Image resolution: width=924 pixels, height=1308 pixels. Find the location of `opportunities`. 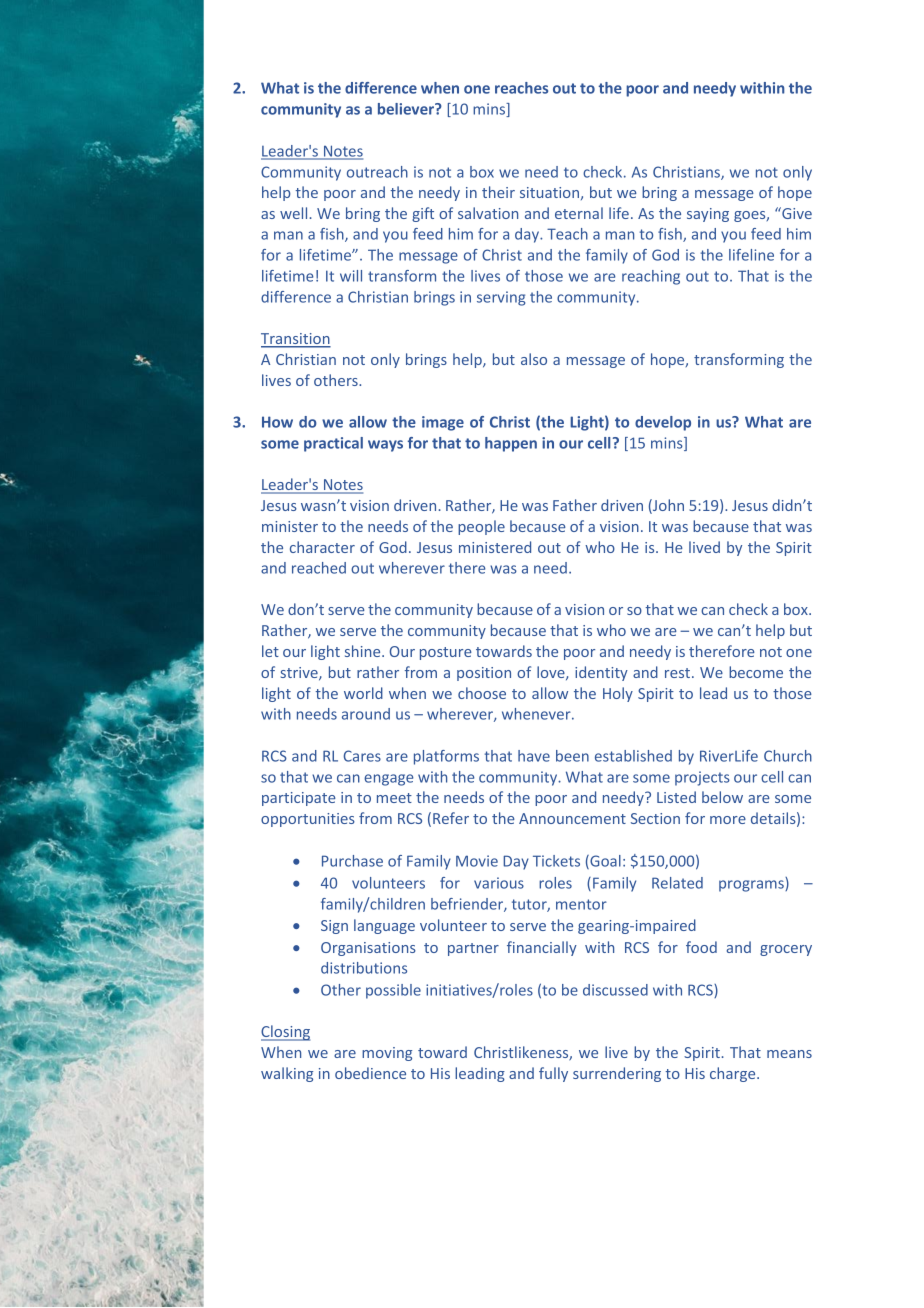

opportunities is located at coordinates (308, 820).
